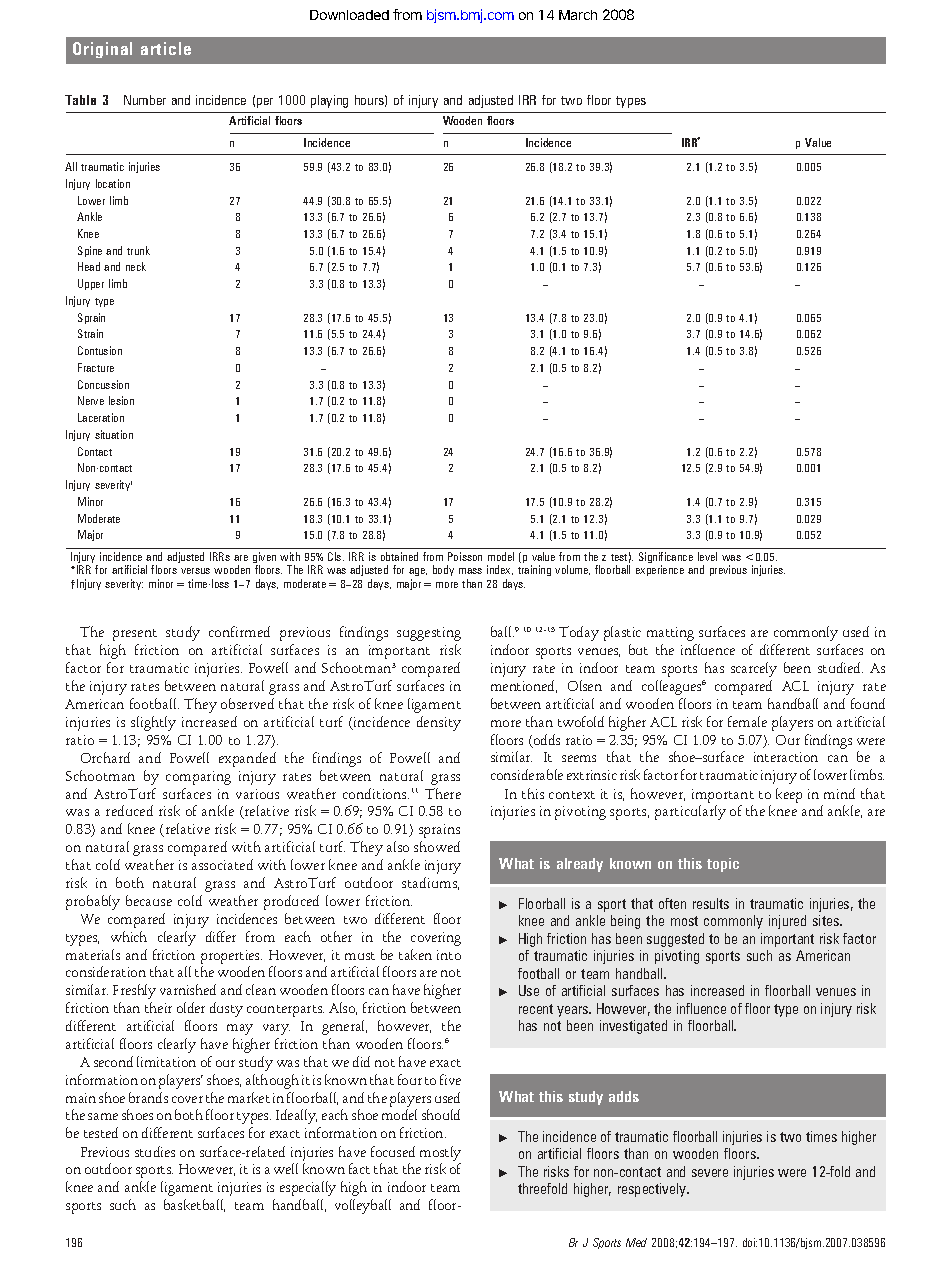  Describe the element at coordinates (470, 571) in the screenshot. I see `mass` at that location.
